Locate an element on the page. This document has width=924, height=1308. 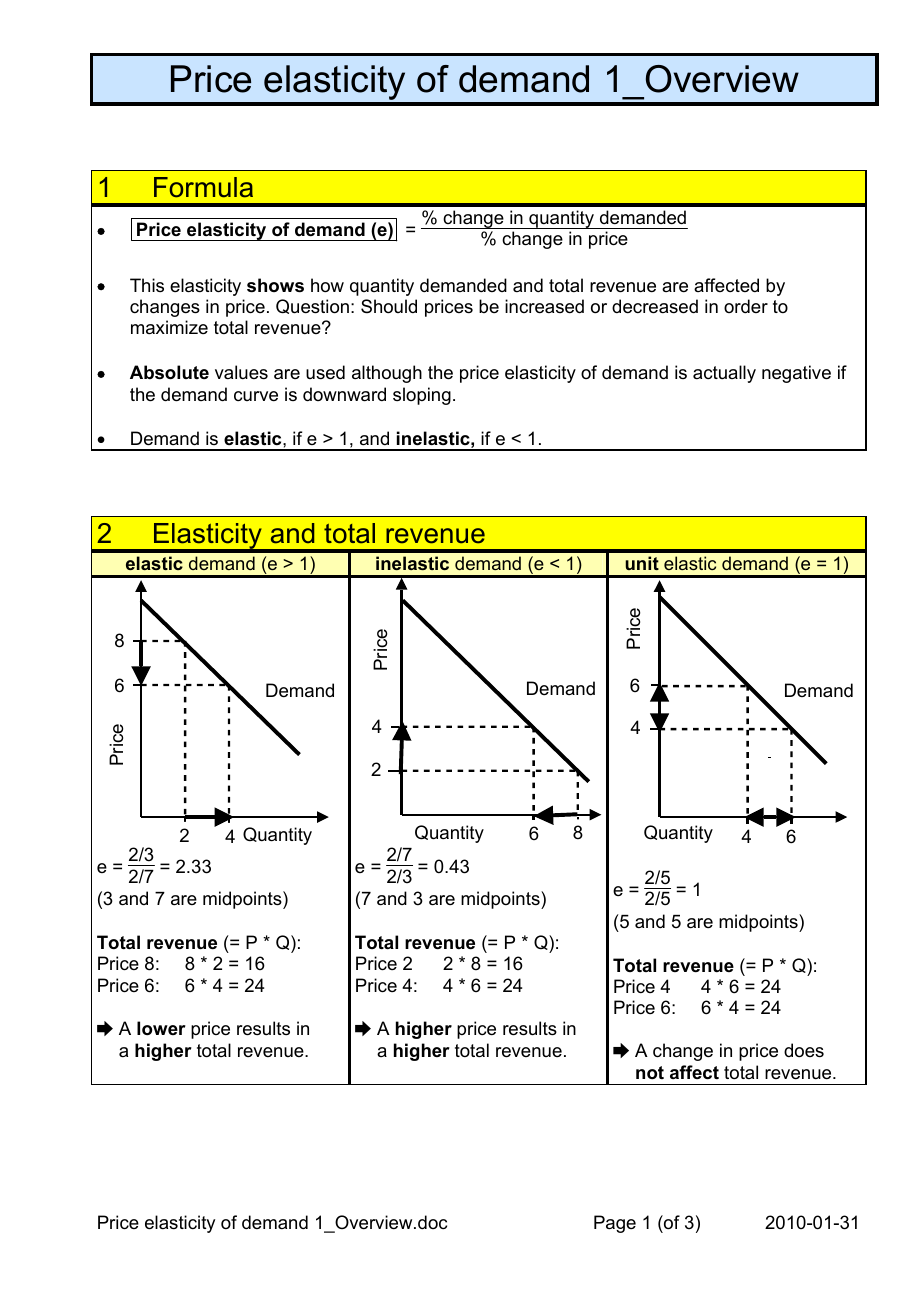
Page is located at coordinates (615, 1224).
